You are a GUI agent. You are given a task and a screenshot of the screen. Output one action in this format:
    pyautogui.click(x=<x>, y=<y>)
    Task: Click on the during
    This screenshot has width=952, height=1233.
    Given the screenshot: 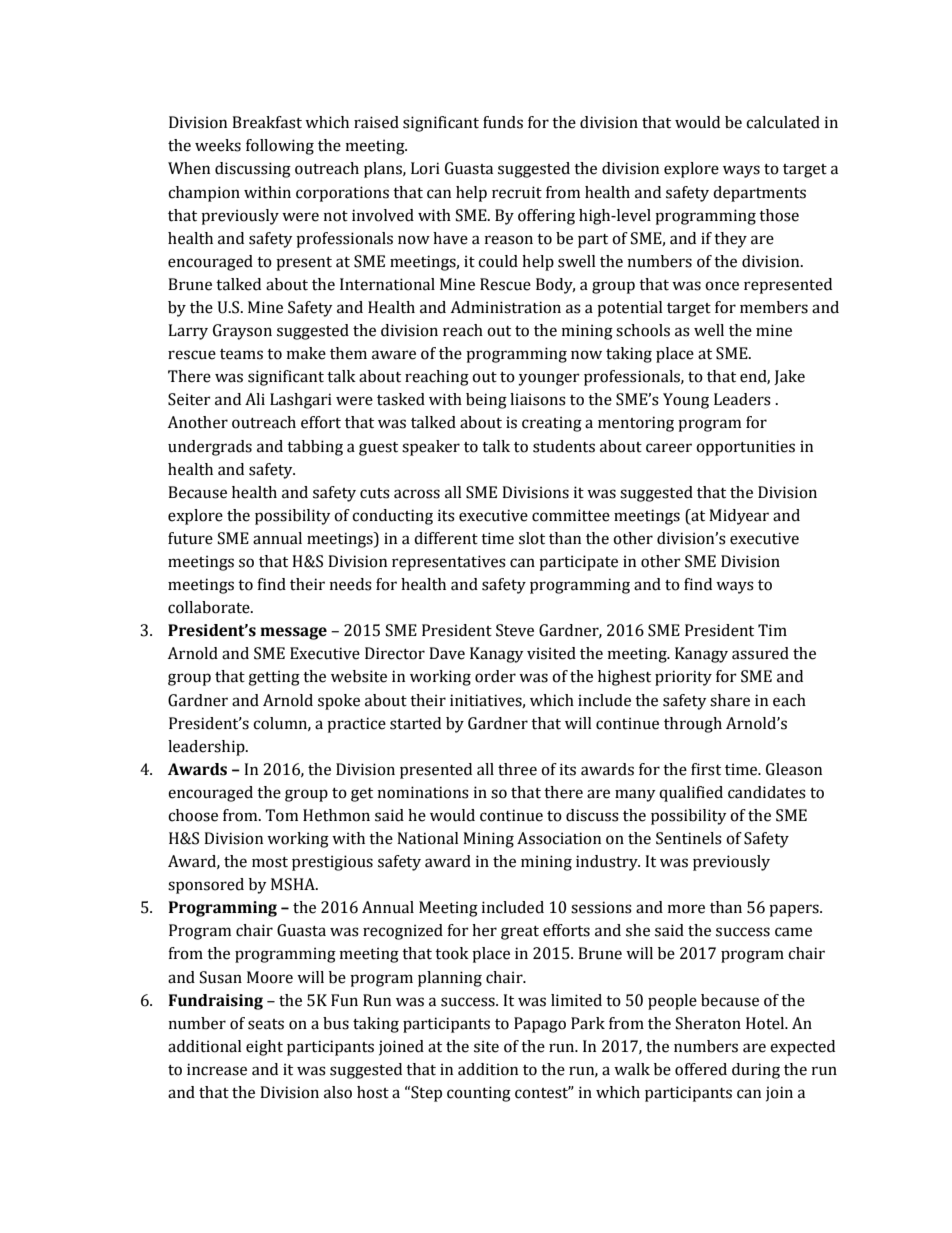 What is the action you would take?
    pyautogui.click(x=756, y=1071)
